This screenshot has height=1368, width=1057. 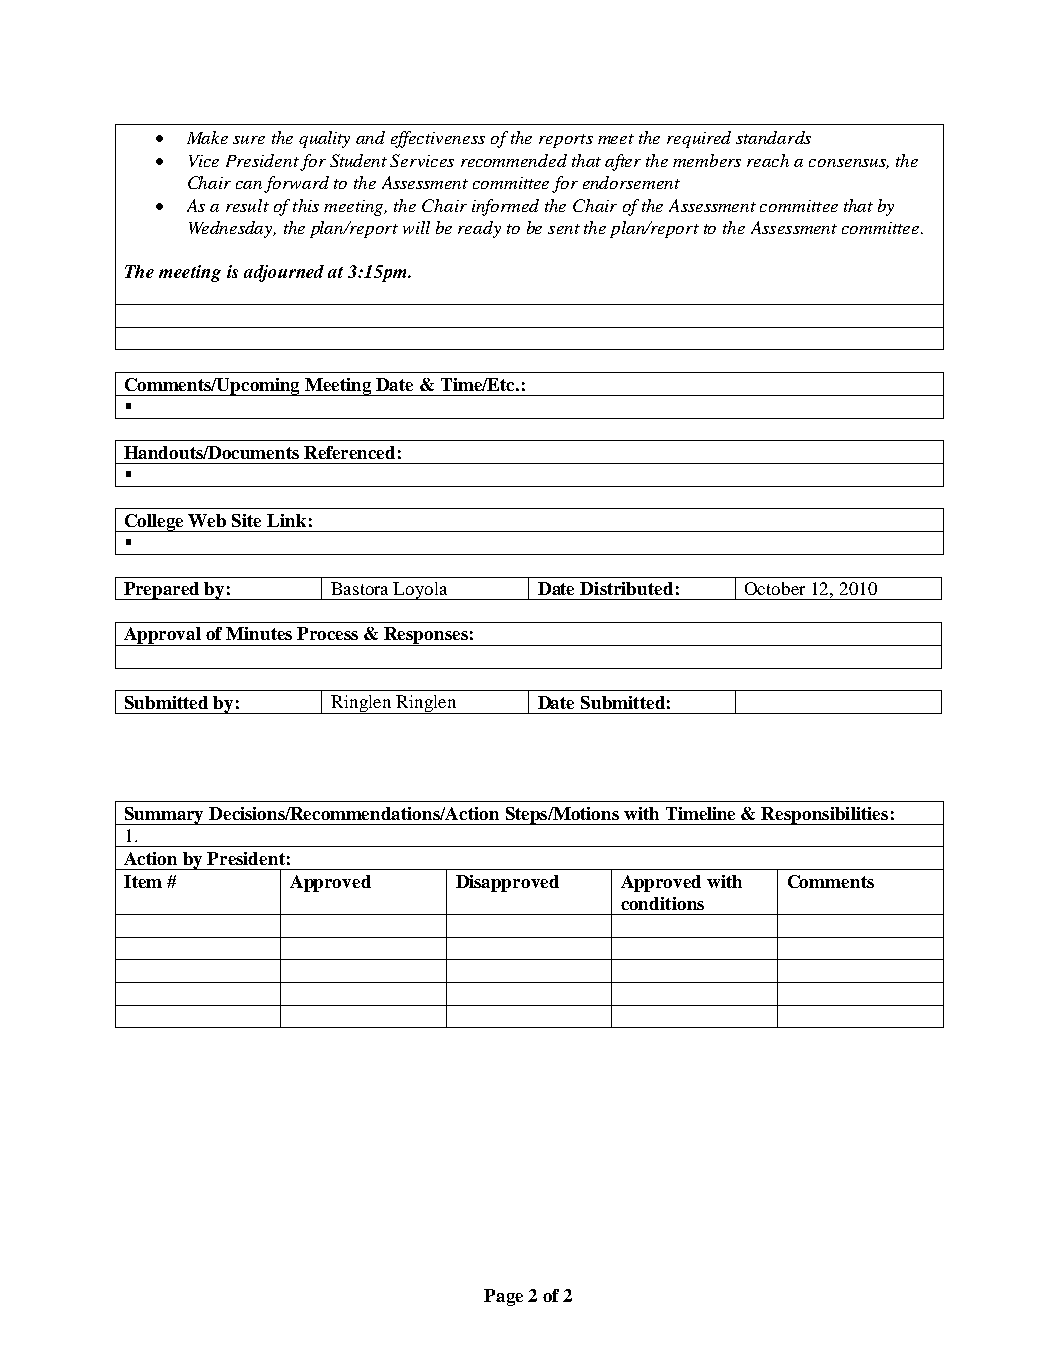 I want to click on can, so click(x=249, y=185).
